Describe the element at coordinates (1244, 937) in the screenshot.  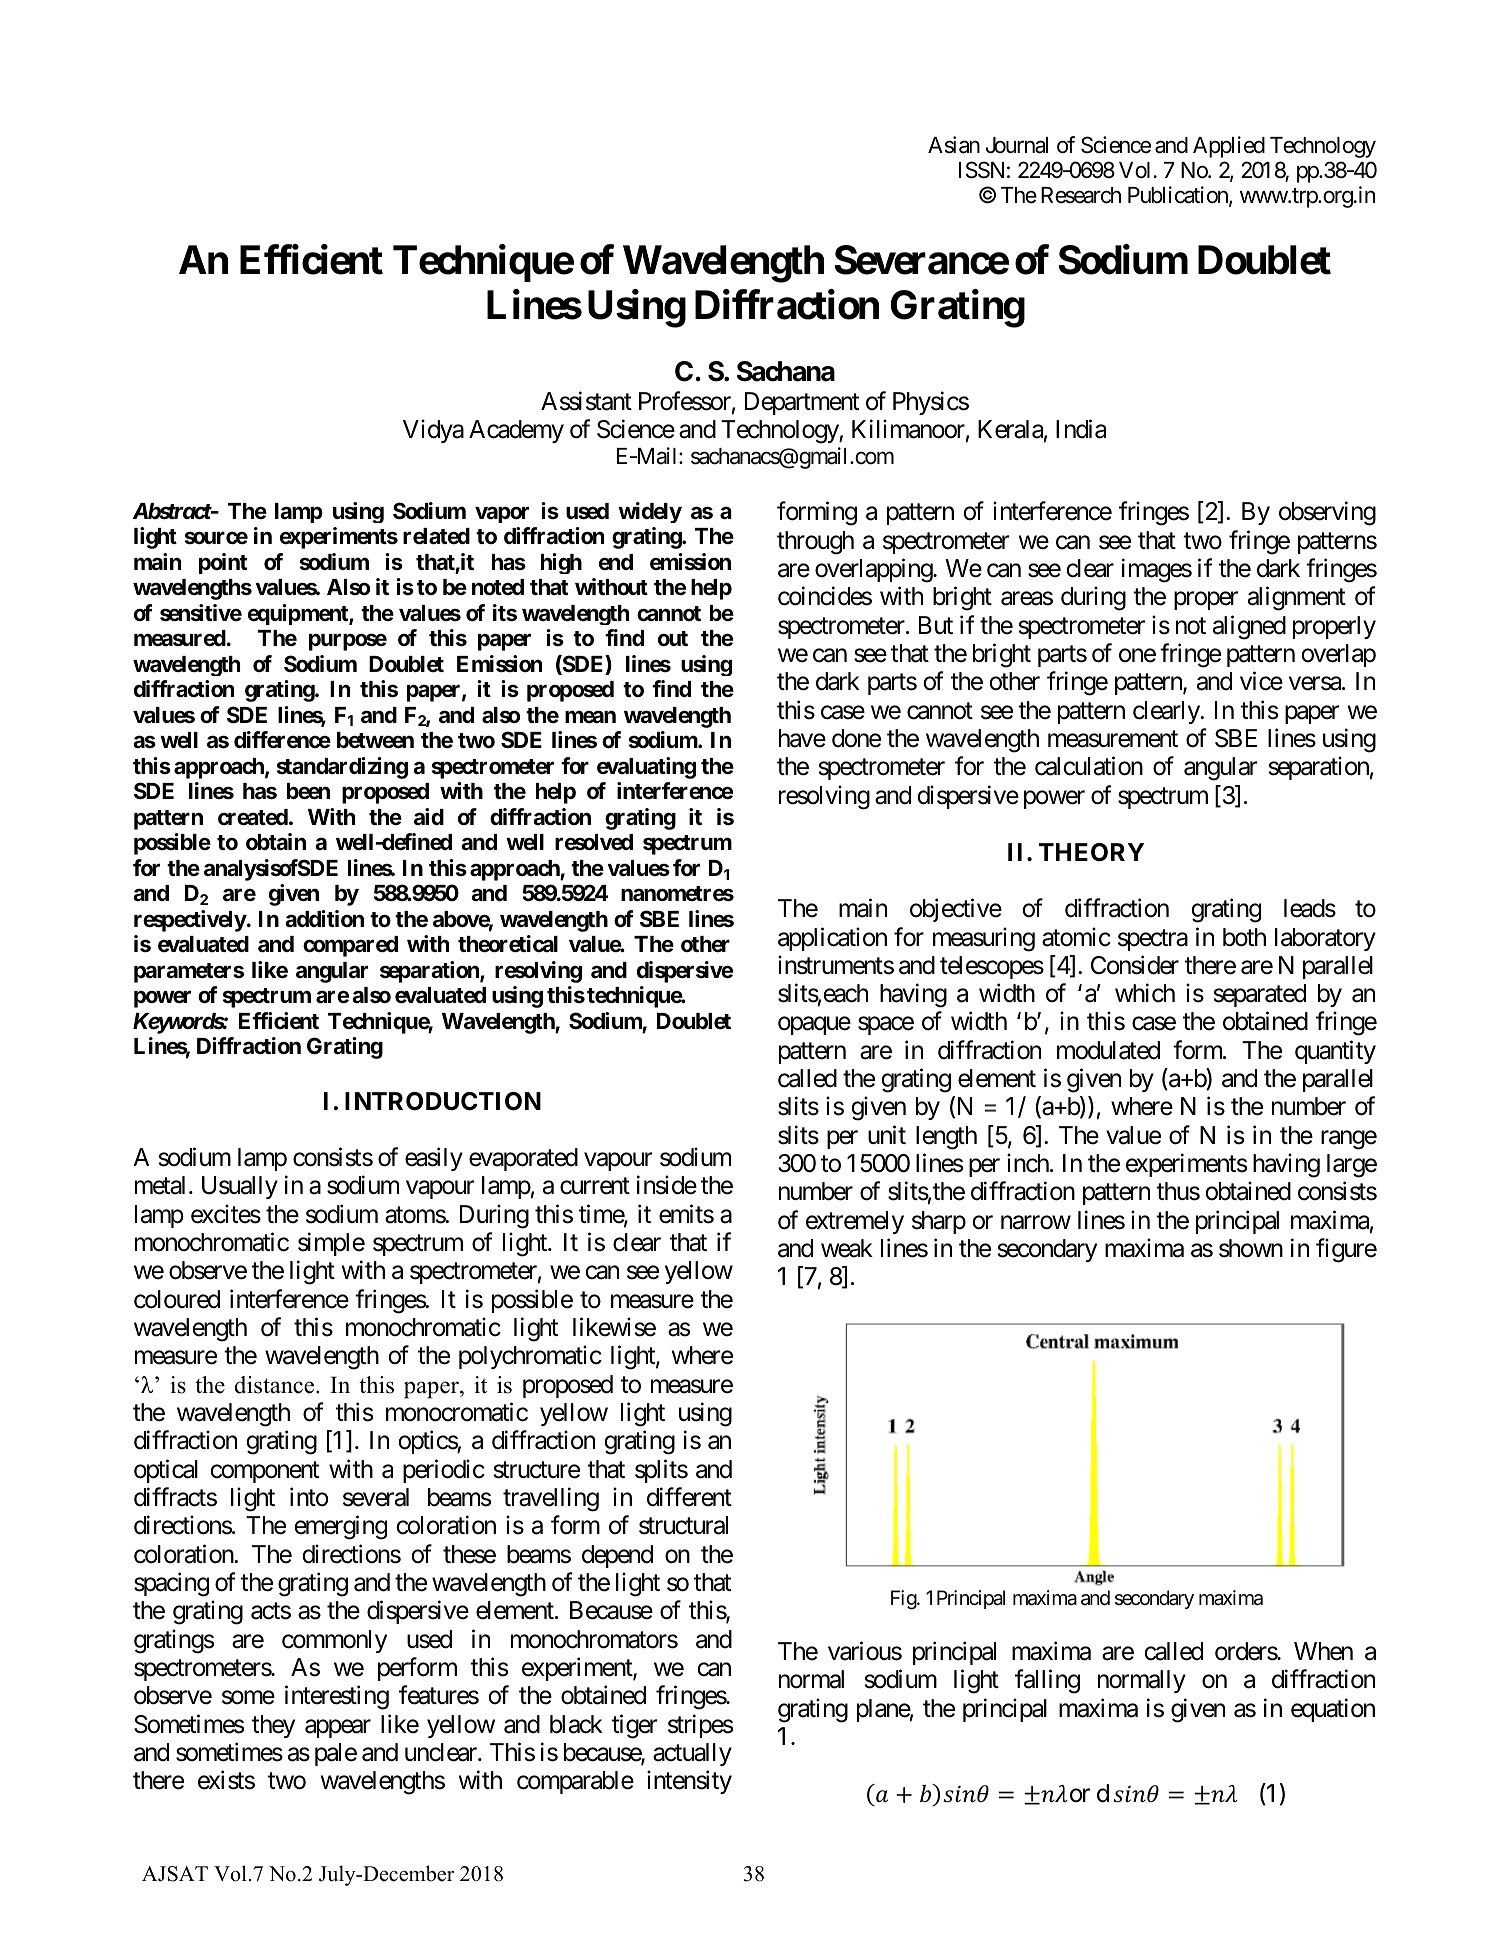
I see `both` at that location.
